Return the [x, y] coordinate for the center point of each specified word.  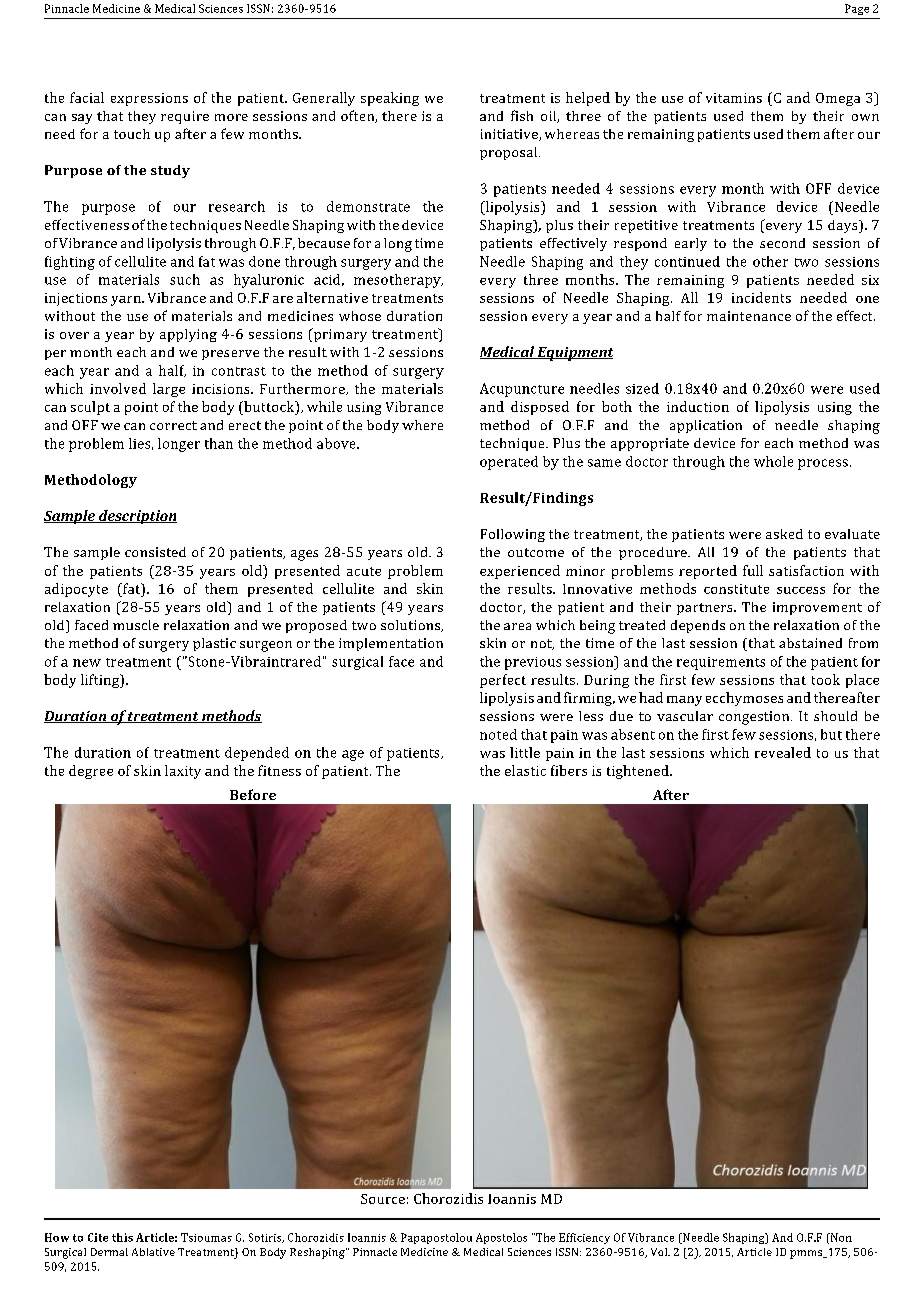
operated [509, 463]
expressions [149, 99]
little [525, 752]
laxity [183, 772]
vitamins [734, 98]
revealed [783, 752]
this [122, 1237]
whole [773, 461]
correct [173, 425]
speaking [390, 99]
